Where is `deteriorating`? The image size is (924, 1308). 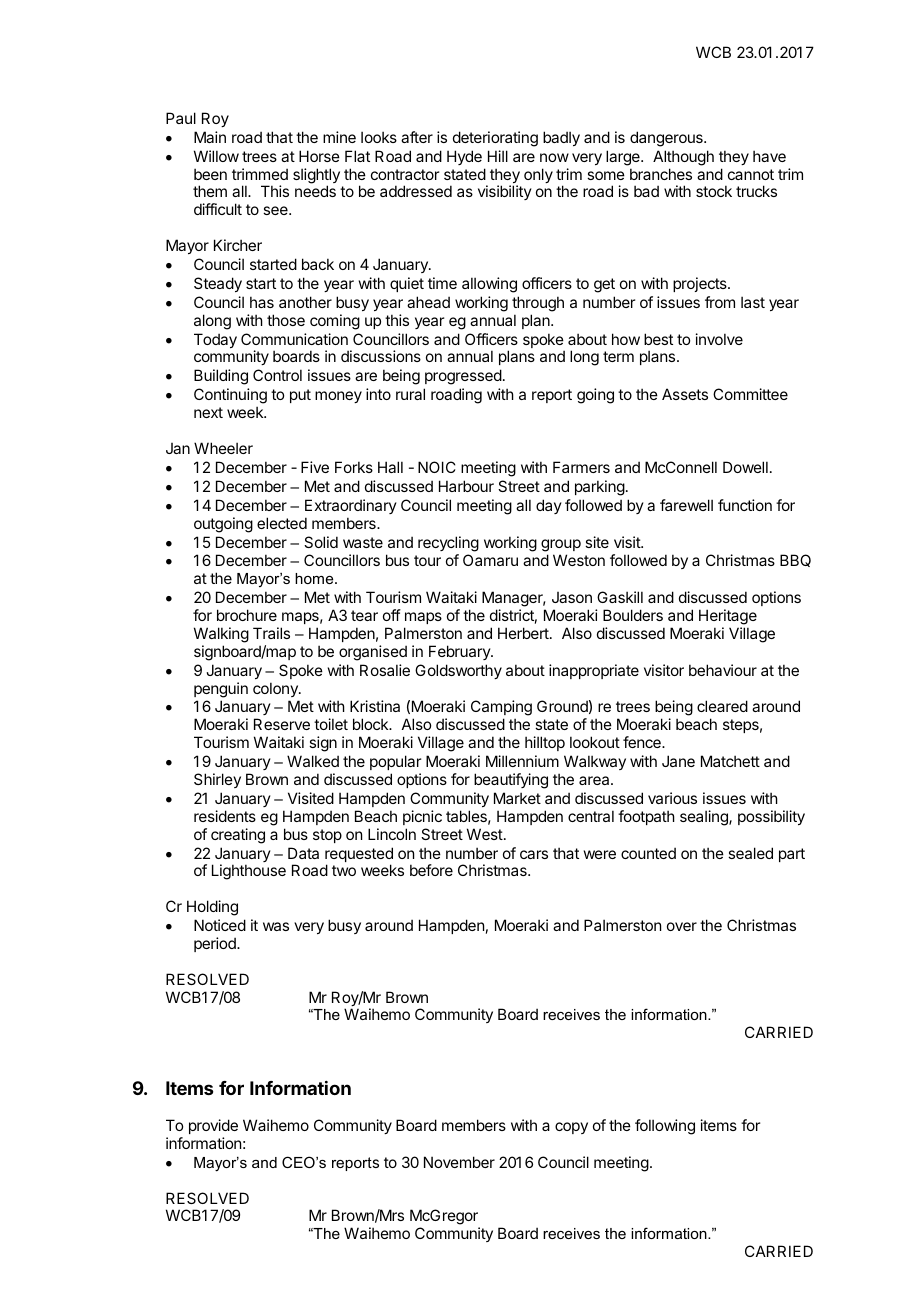
deteriorating is located at coordinates (495, 139).
